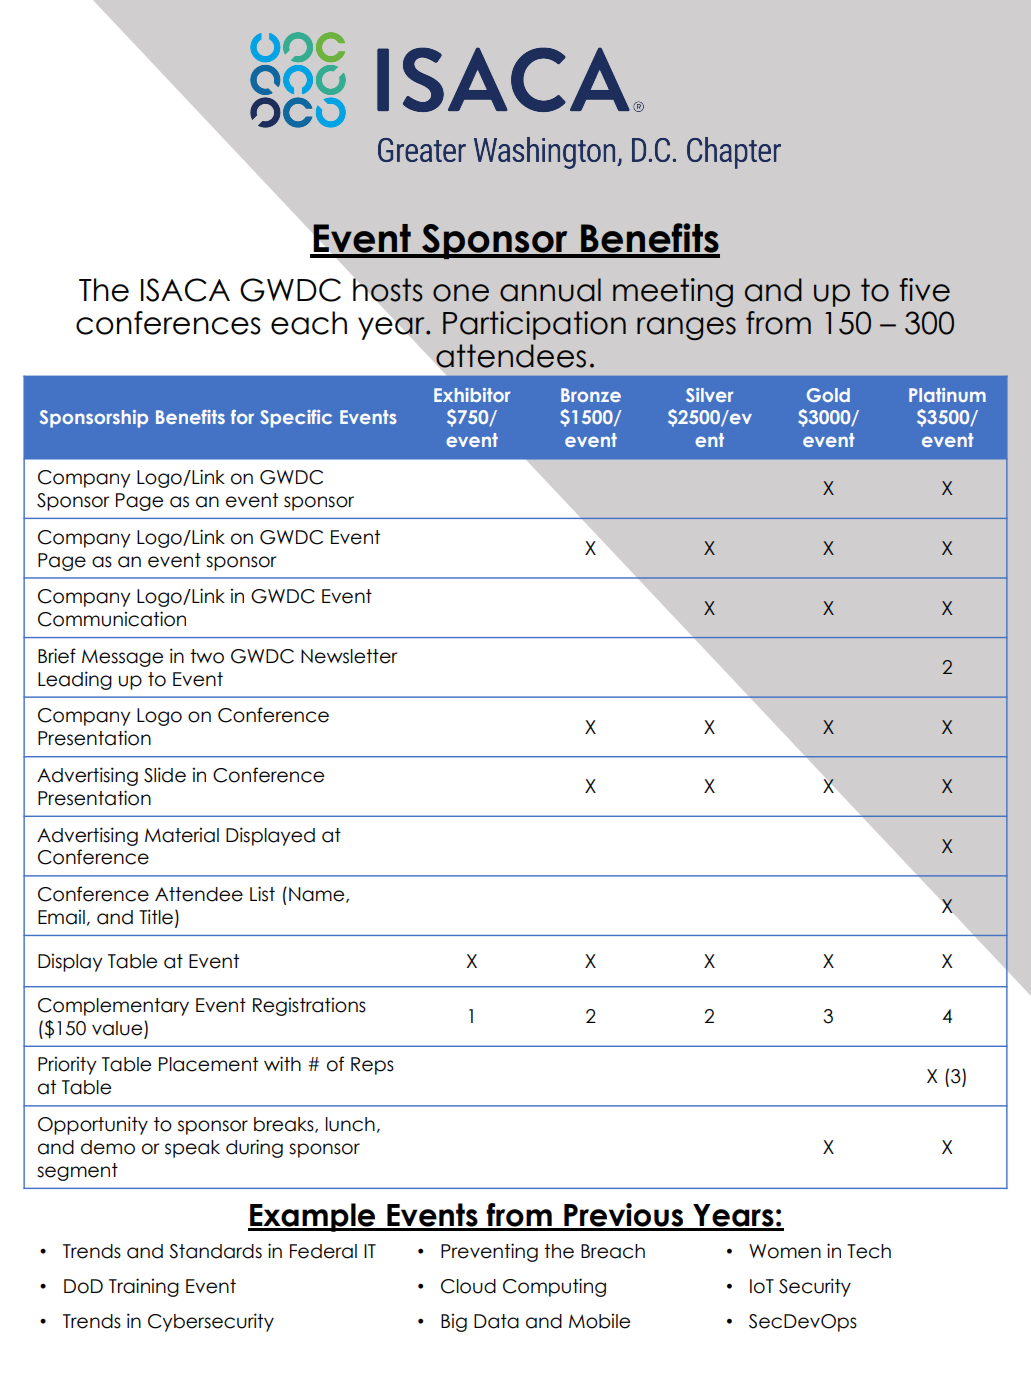 This screenshot has width=1031, height=1375. I want to click on Tech, so click(869, 1251).
